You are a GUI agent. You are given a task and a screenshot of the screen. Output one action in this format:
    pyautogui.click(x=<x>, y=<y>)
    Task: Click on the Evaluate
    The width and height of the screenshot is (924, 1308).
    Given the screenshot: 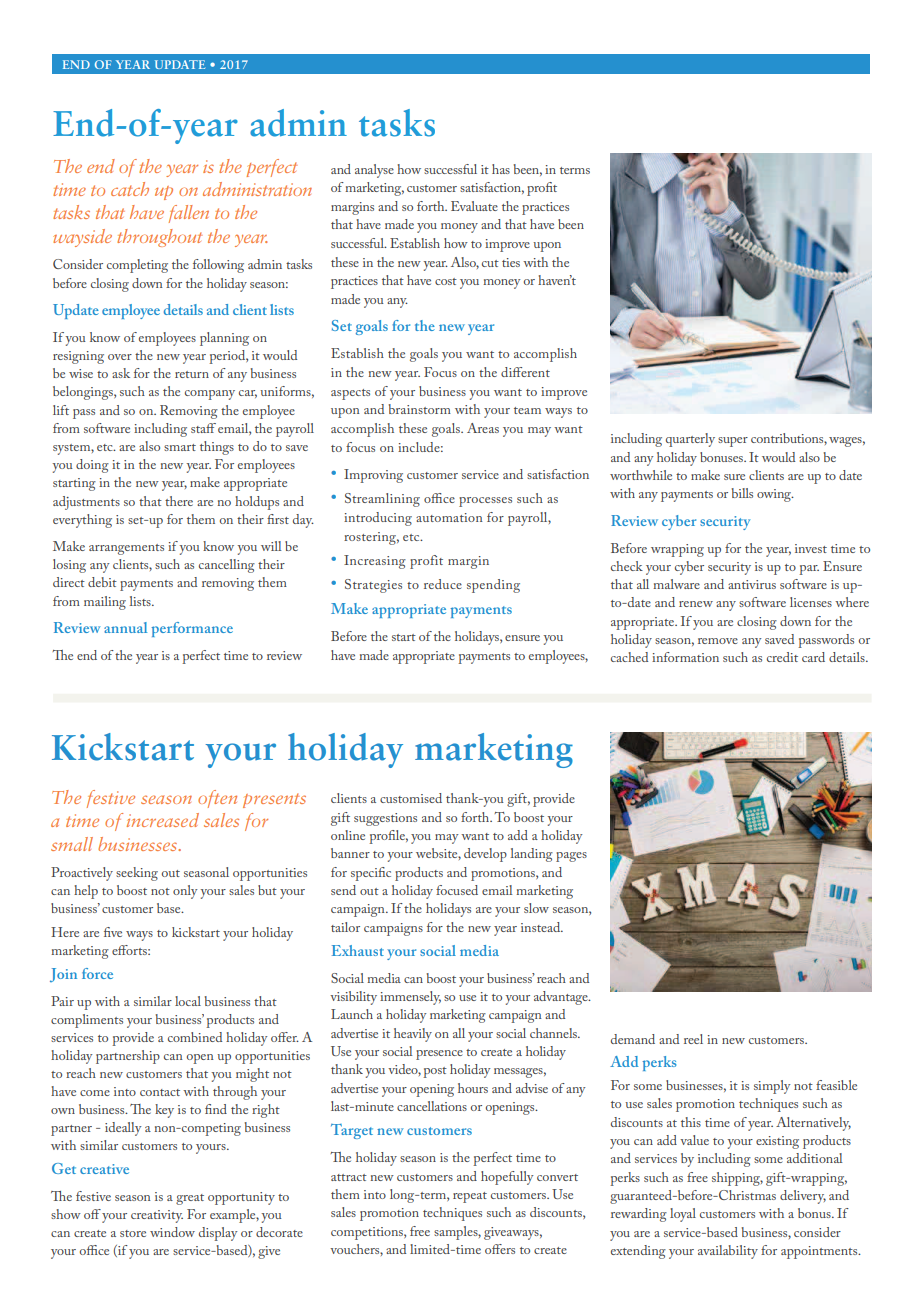 What is the action you would take?
    pyautogui.click(x=474, y=206)
